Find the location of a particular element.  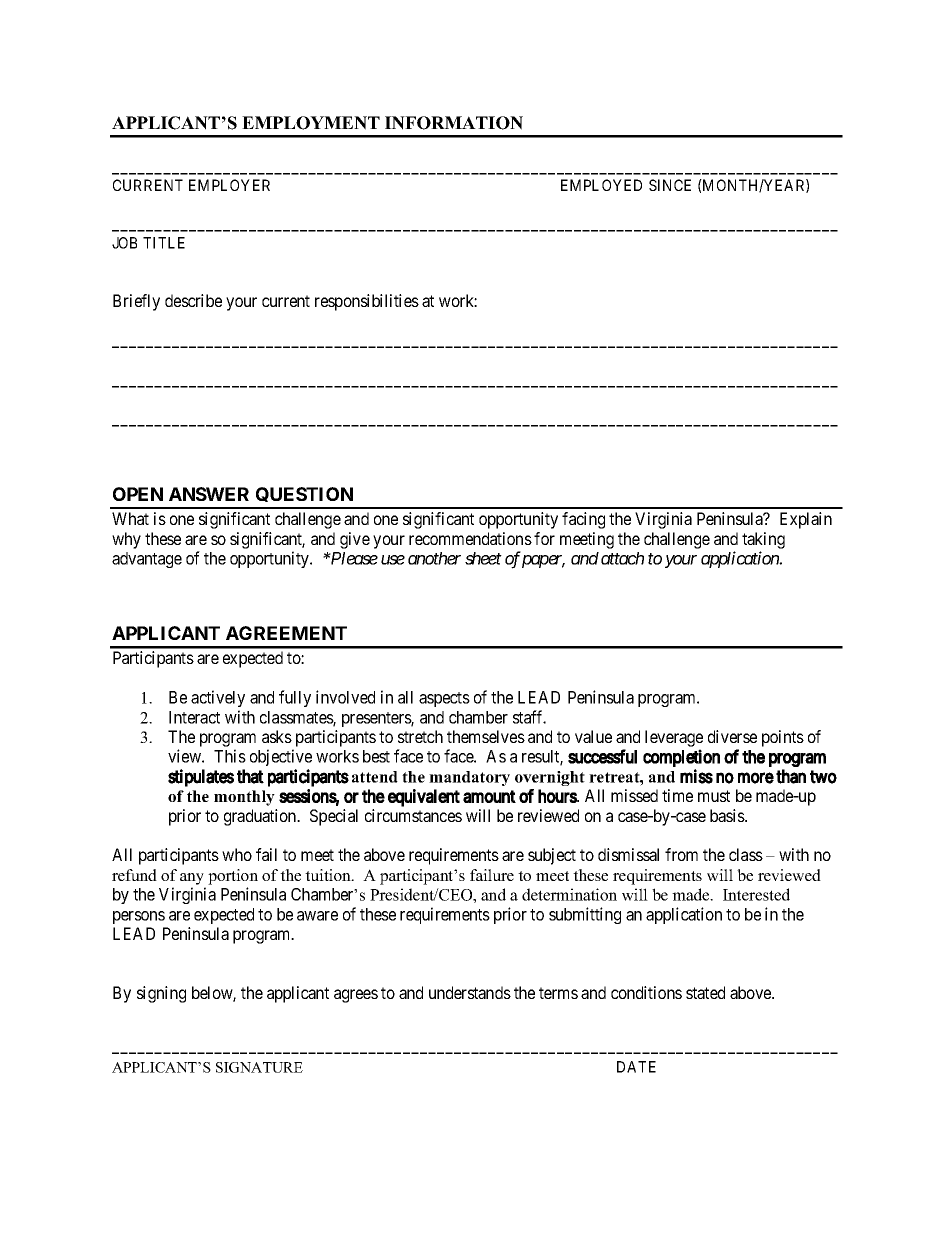

stated is located at coordinates (705, 992).
